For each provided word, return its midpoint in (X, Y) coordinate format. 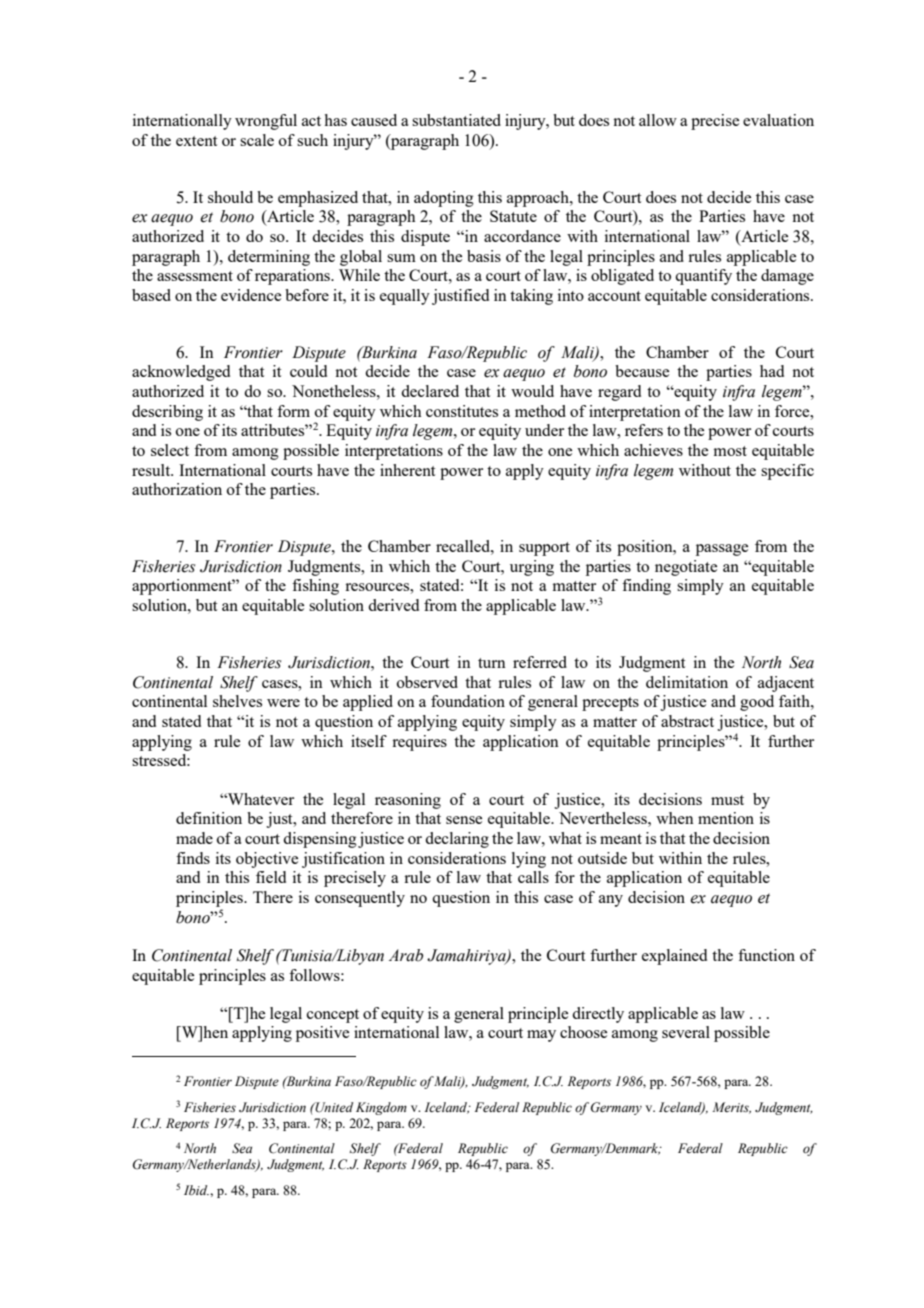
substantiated (456, 120)
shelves (237, 701)
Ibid (196, 1190)
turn (492, 663)
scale (257, 140)
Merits (731, 1108)
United (333, 1107)
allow (658, 120)
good (757, 703)
